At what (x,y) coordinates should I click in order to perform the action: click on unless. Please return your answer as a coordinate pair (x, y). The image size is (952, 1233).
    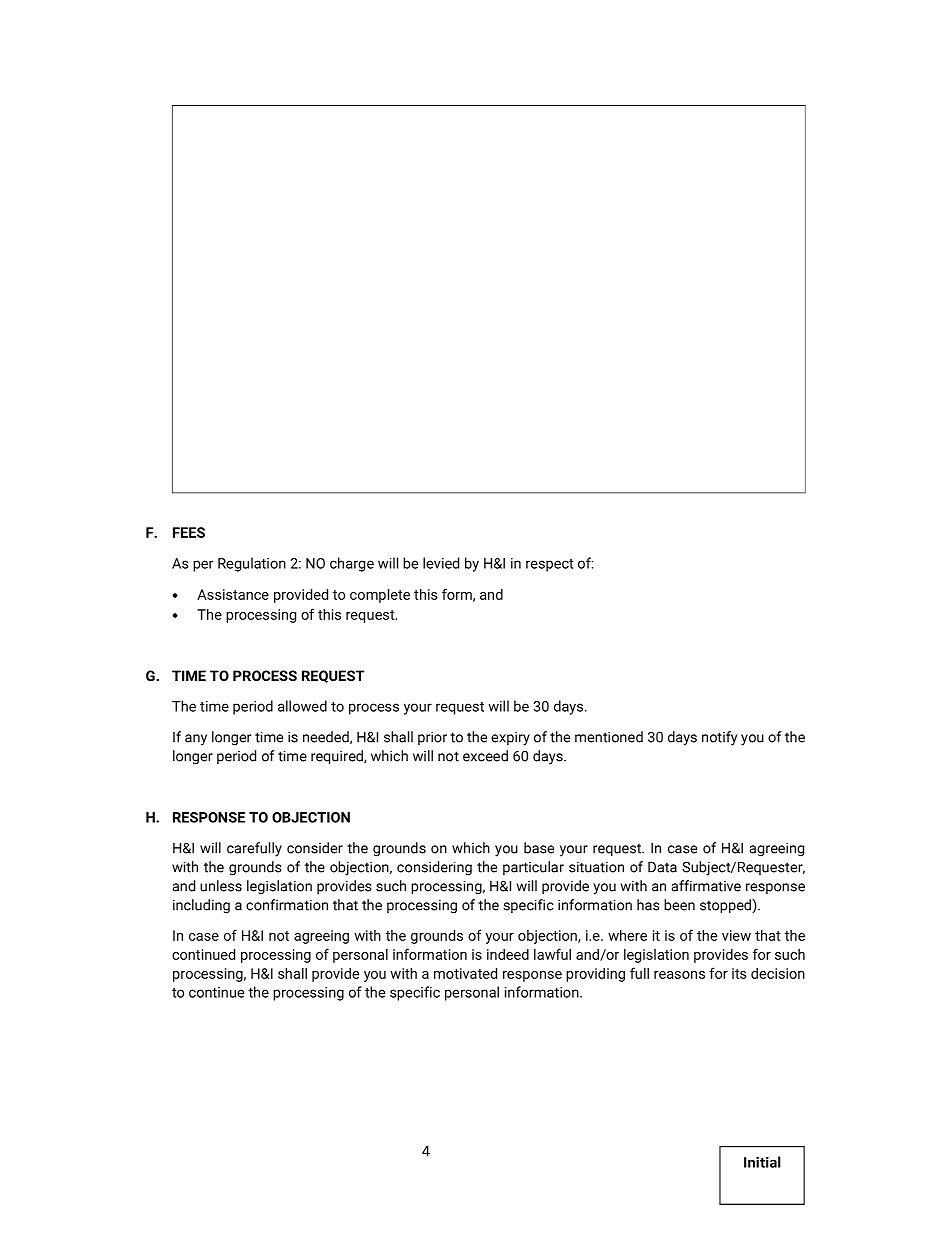
    Looking at the image, I should click on (221, 886).
